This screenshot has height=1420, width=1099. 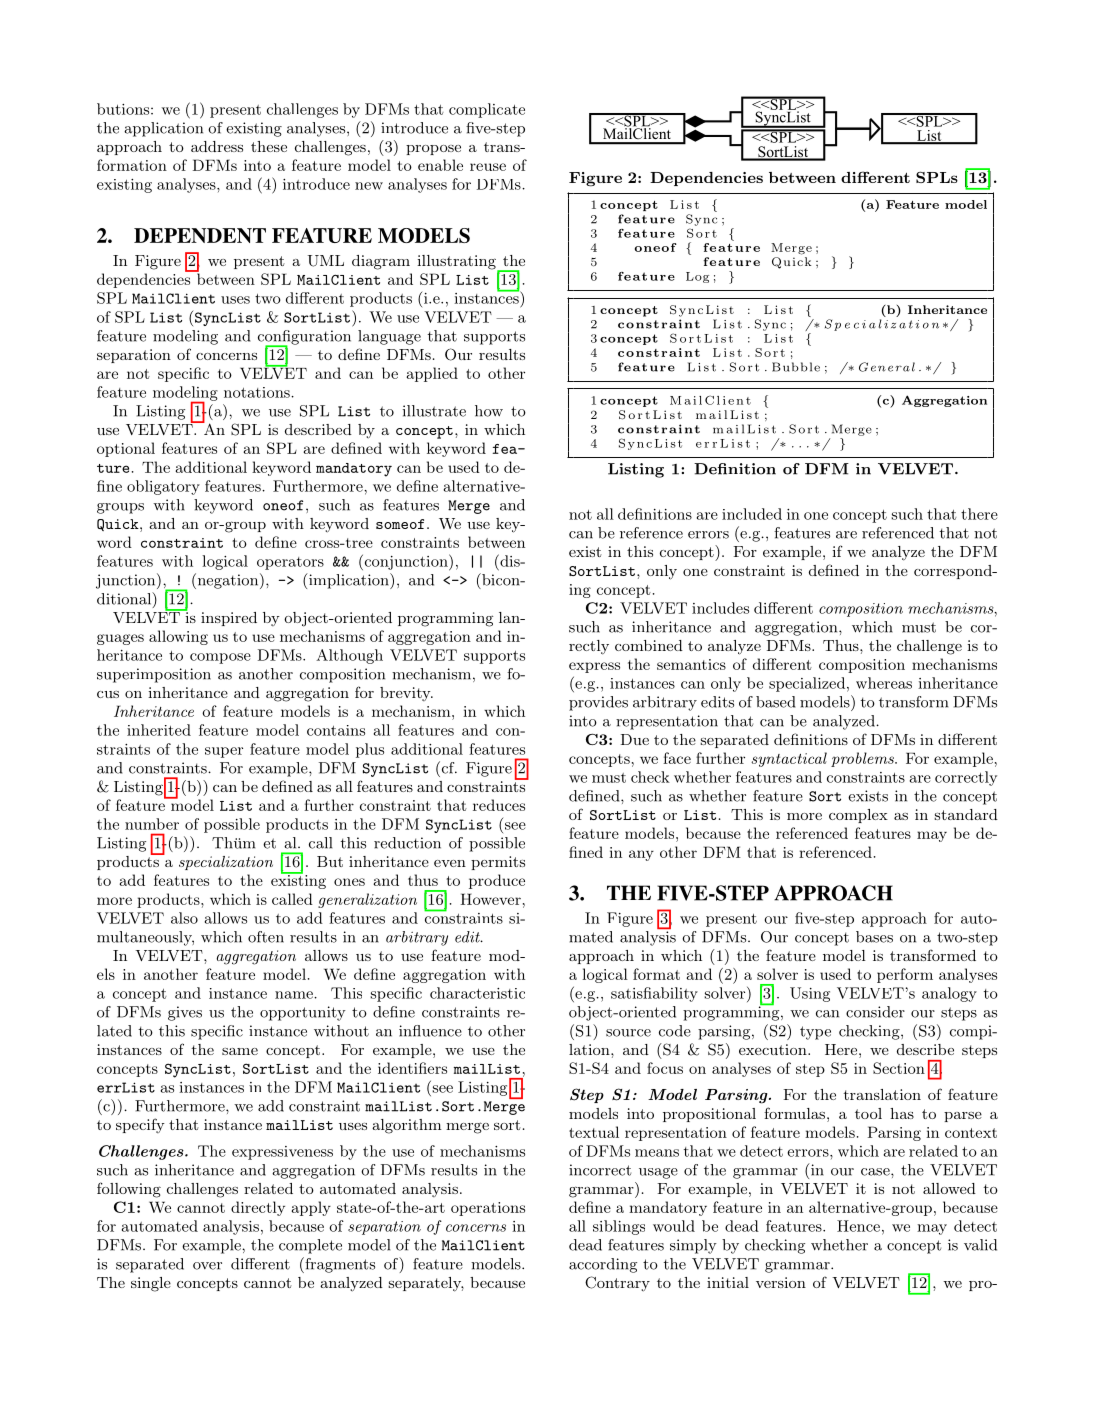 I want to click on address, so click(x=217, y=146).
